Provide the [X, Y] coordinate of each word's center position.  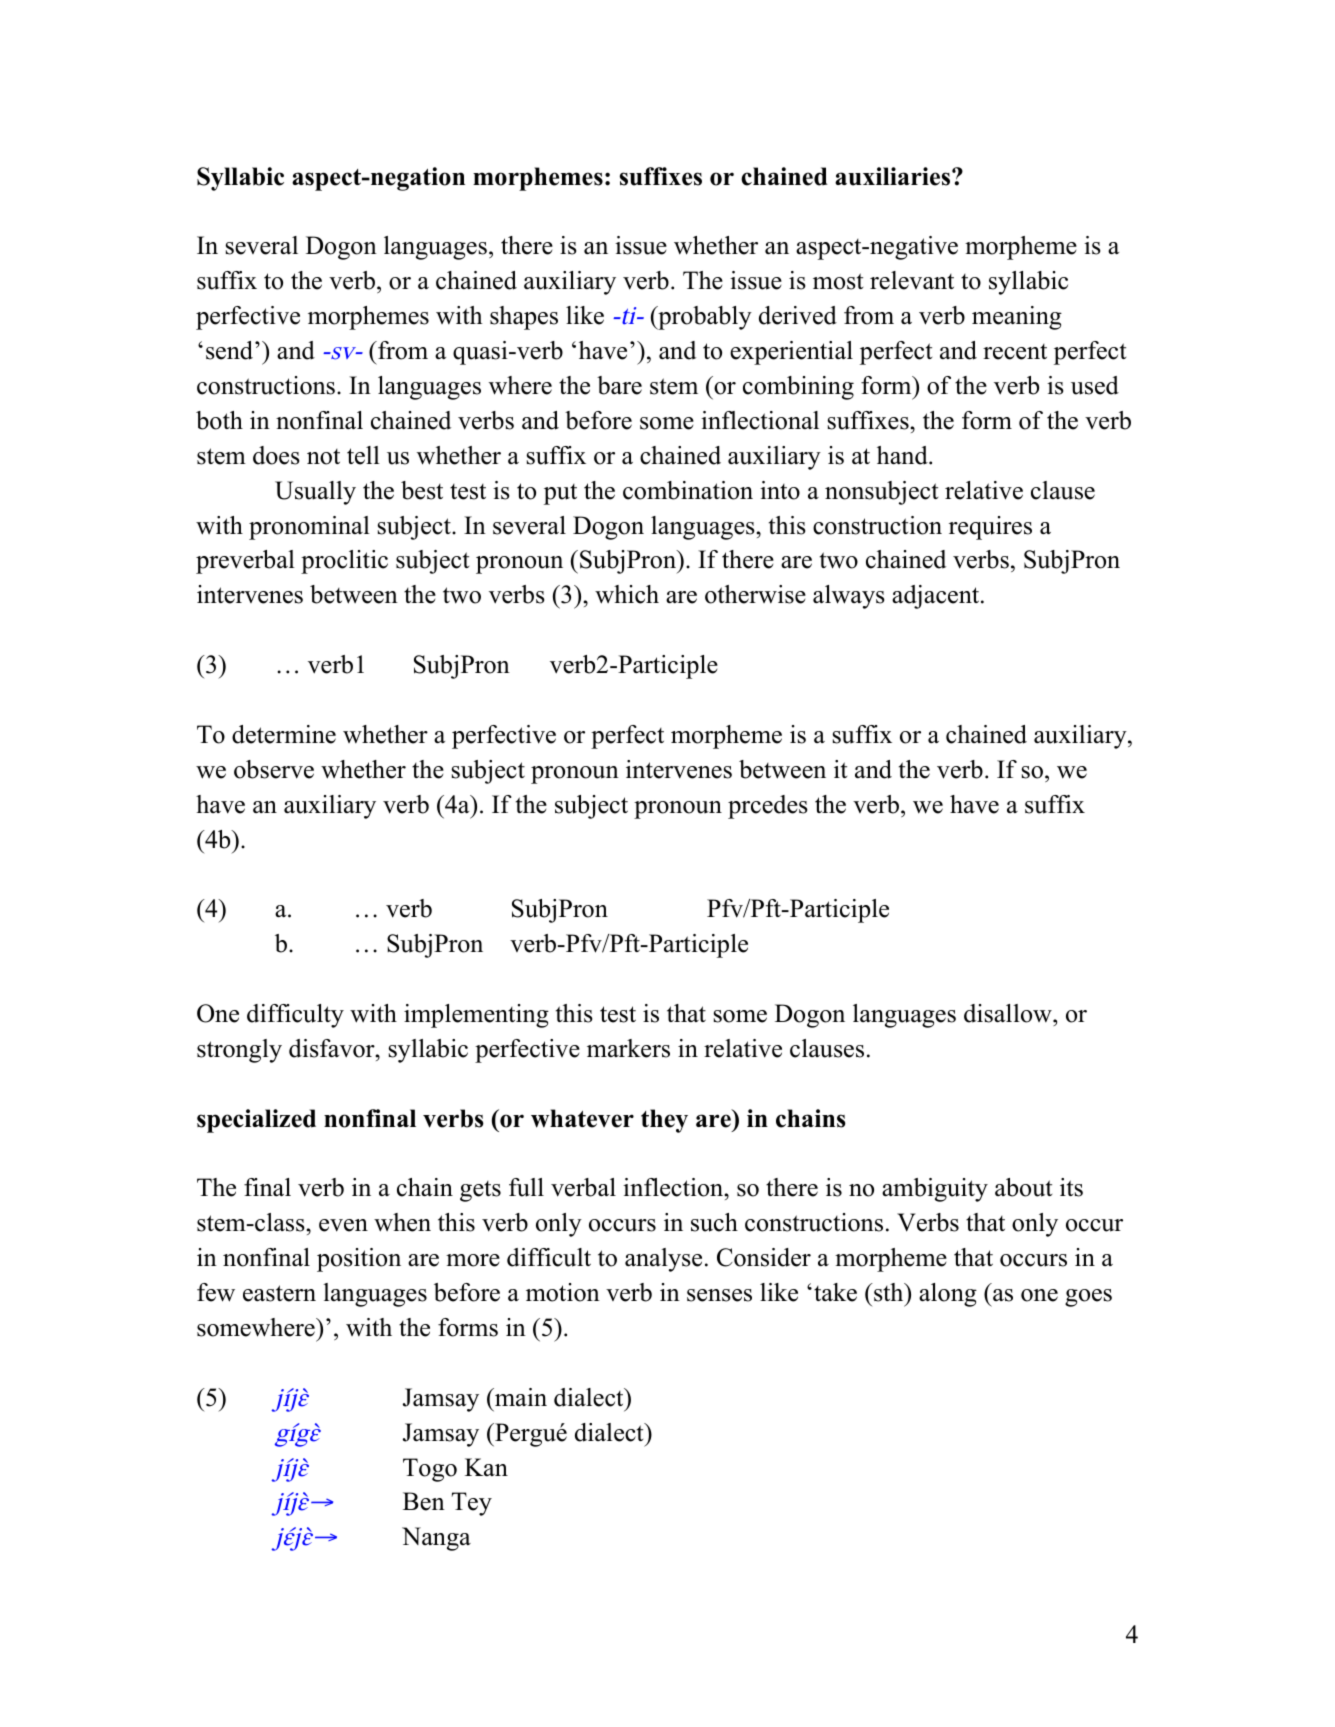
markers [628, 1048]
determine [284, 734]
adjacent [937, 597]
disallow [1009, 1013]
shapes [524, 318]
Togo [430, 1470]
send [231, 350]
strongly [239, 1051]
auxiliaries [894, 176]
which [627, 594]
